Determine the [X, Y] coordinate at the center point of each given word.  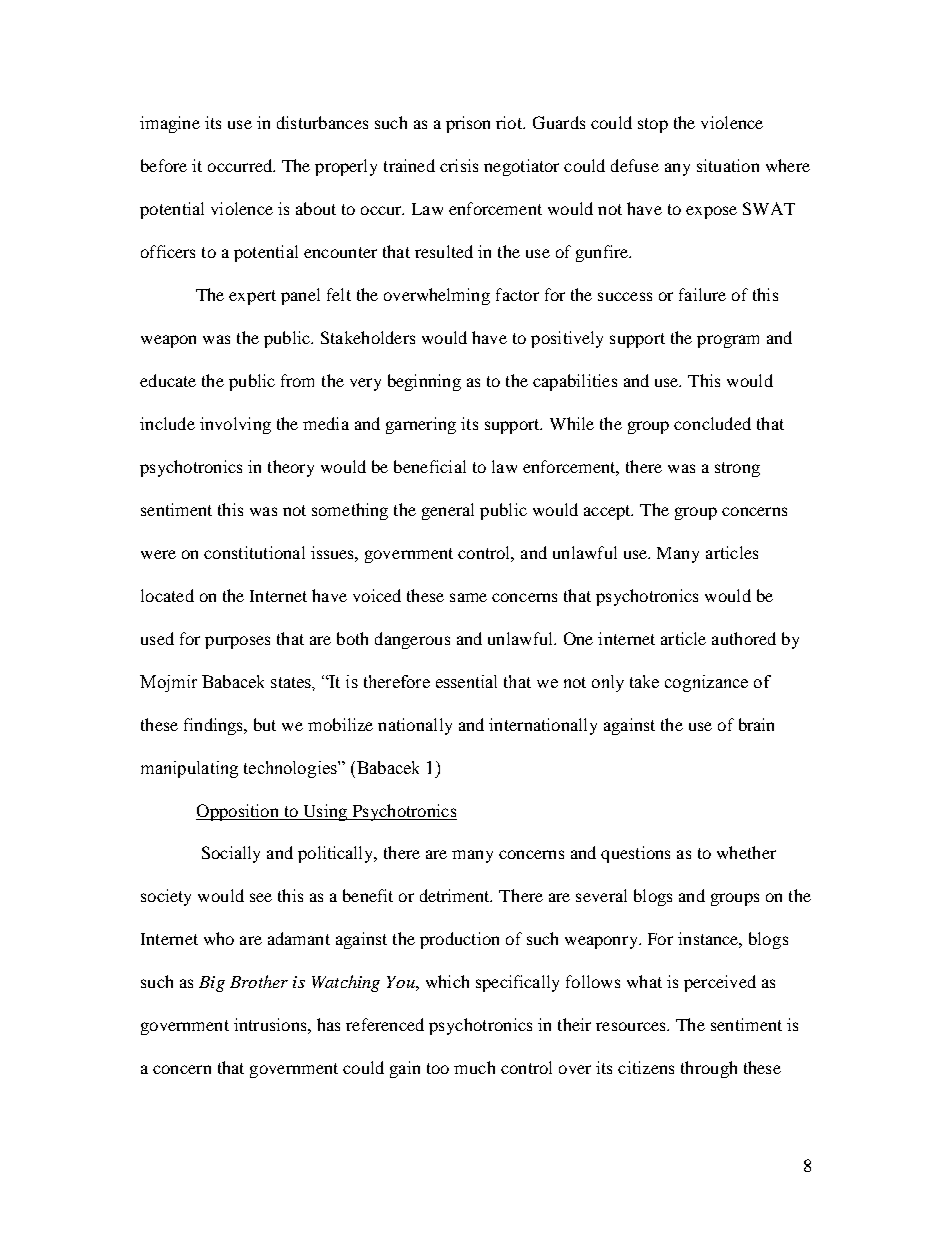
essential [466, 681]
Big [212, 984]
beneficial [430, 466]
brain [756, 724]
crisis [459, 165]
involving [235, 425]
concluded [712, 423]
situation [728, 165]
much [474, 1067]
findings [215, 726]
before [164, 165]
